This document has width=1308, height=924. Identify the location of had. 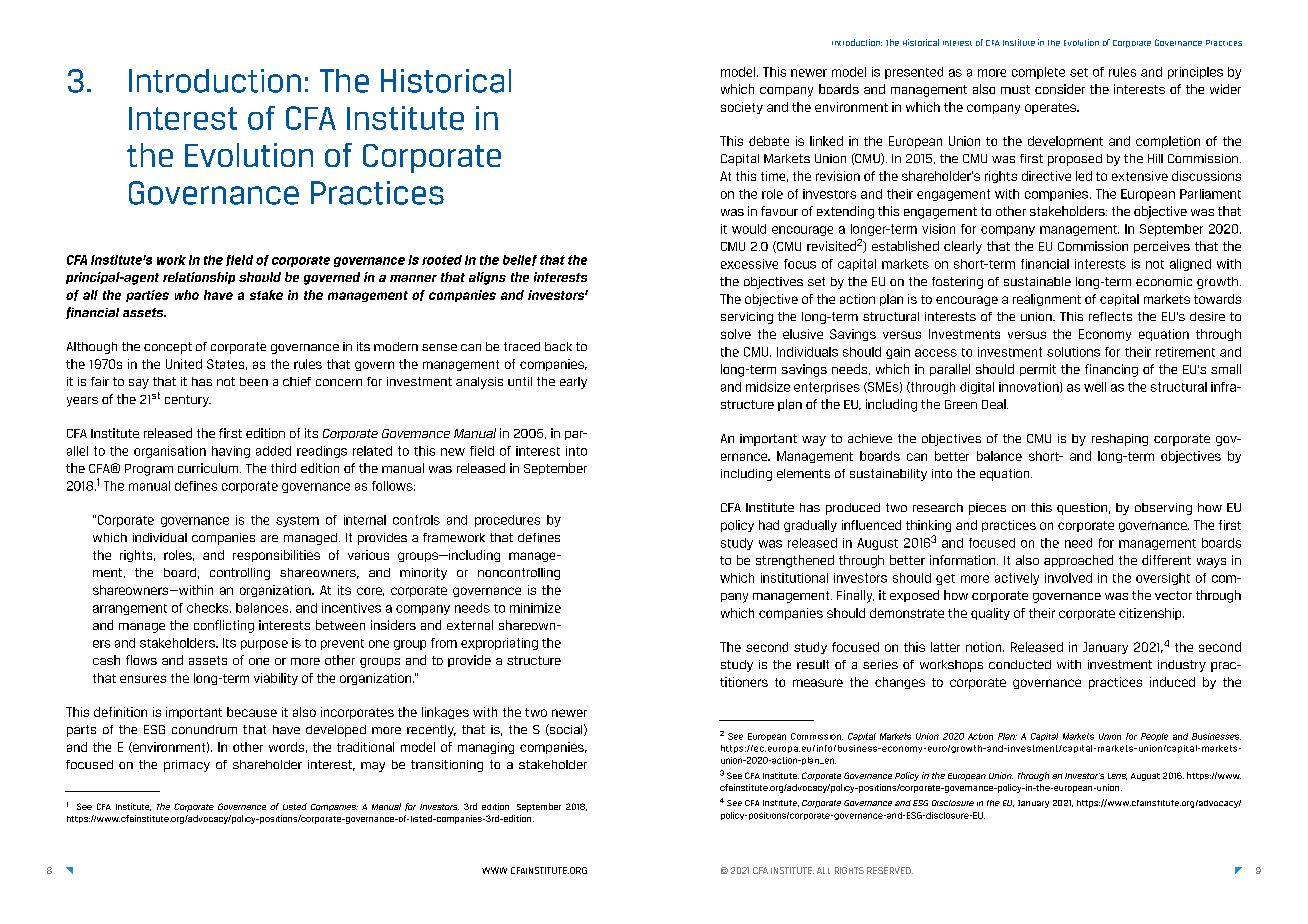
(769, 525).
